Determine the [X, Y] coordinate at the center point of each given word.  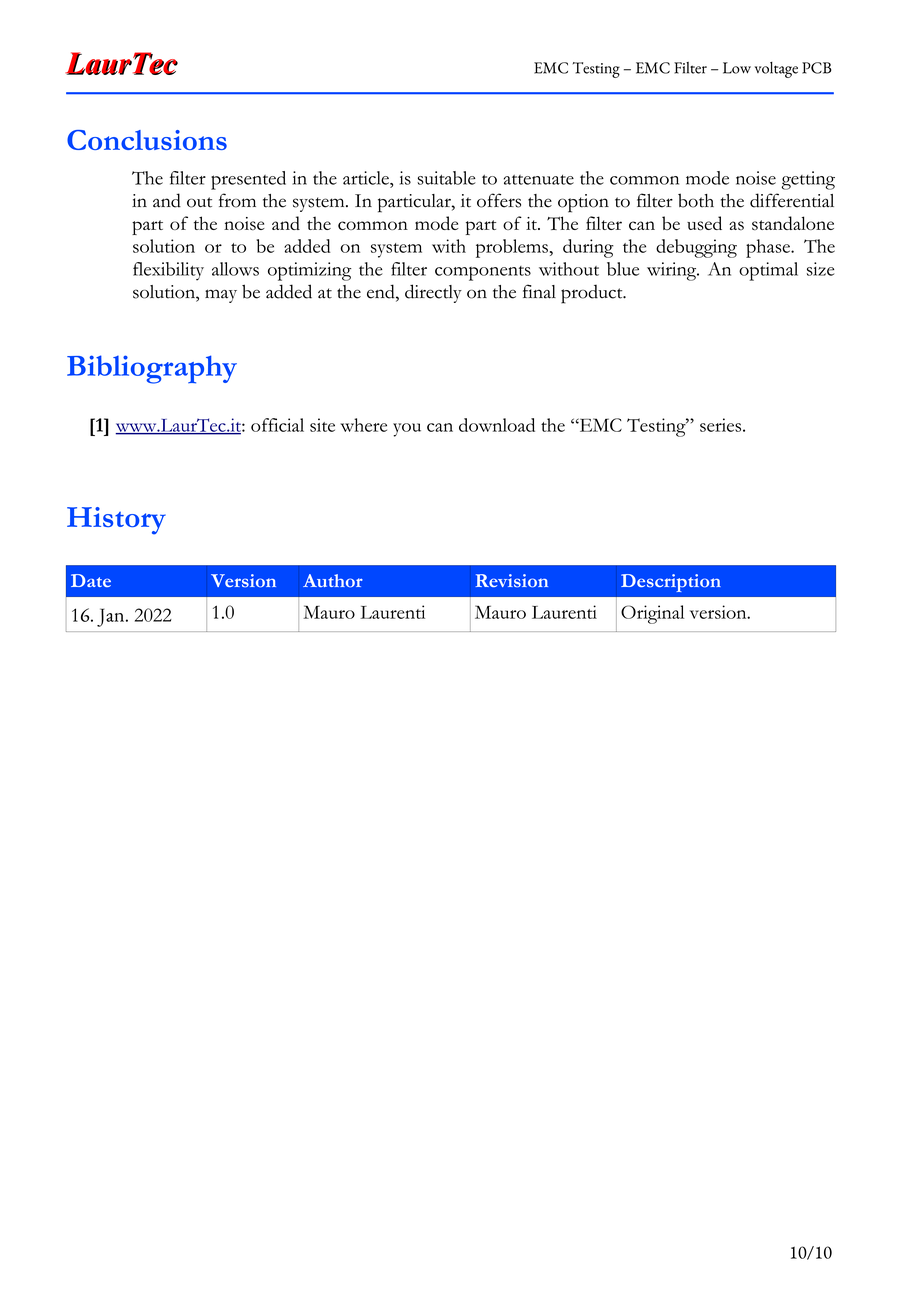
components [483, 273]
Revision [511, 581]
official [277, 425]
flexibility [168, 271]
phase [769, 248]
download [497, 425]
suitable [446, 178]
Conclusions [147, 140]
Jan [112, 617]
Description [671, 583]
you [407, 430]
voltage [776, 70]
